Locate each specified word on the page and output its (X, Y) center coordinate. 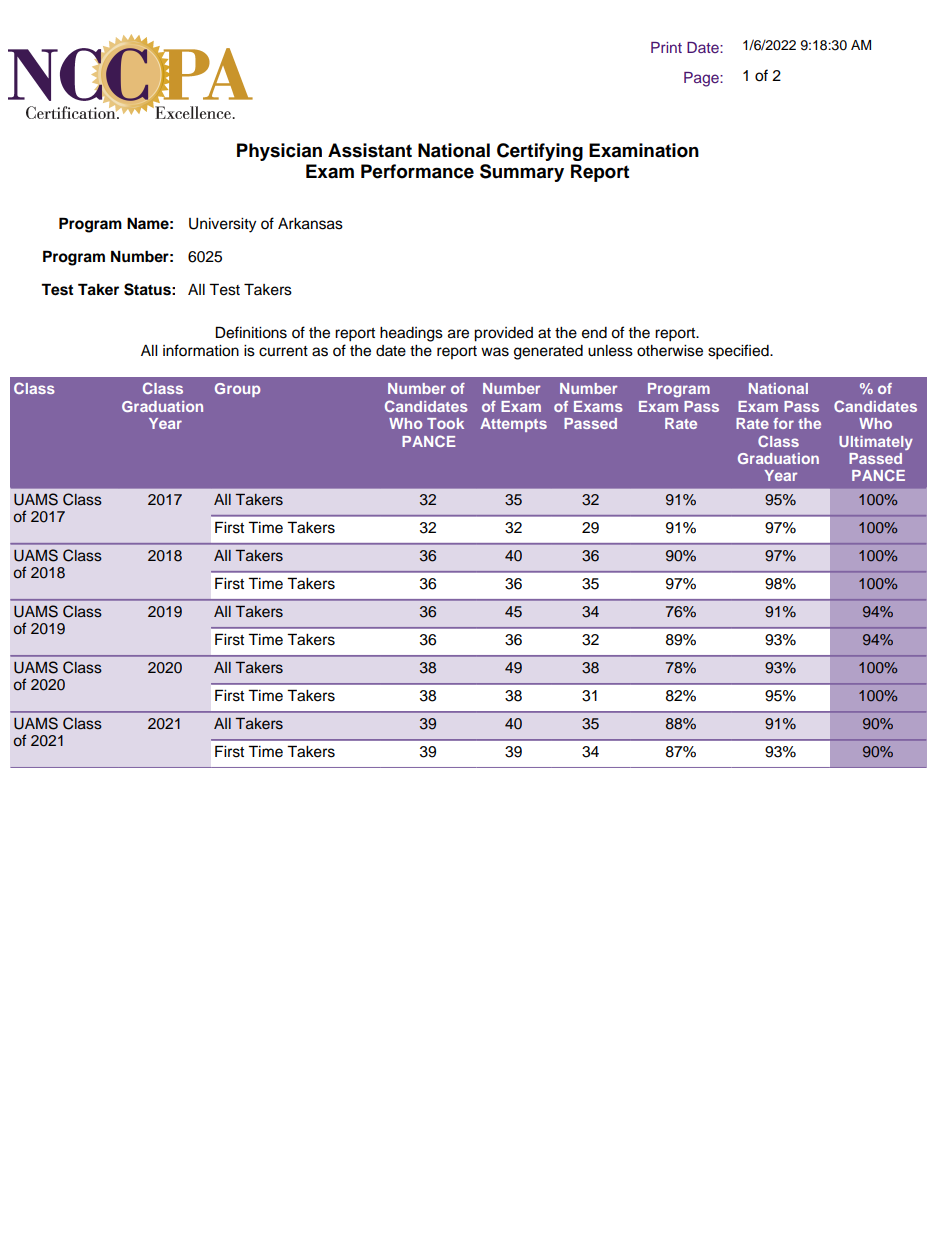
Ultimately (876, 443)
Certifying (540, 152)
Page (702, 79)
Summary (522, 173)
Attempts (513, 425)
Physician (279, 152)
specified (739, 352)
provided (503, 334)
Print (666, 47)
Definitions (251, 332)
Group (237, 390)
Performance (417, 171)
